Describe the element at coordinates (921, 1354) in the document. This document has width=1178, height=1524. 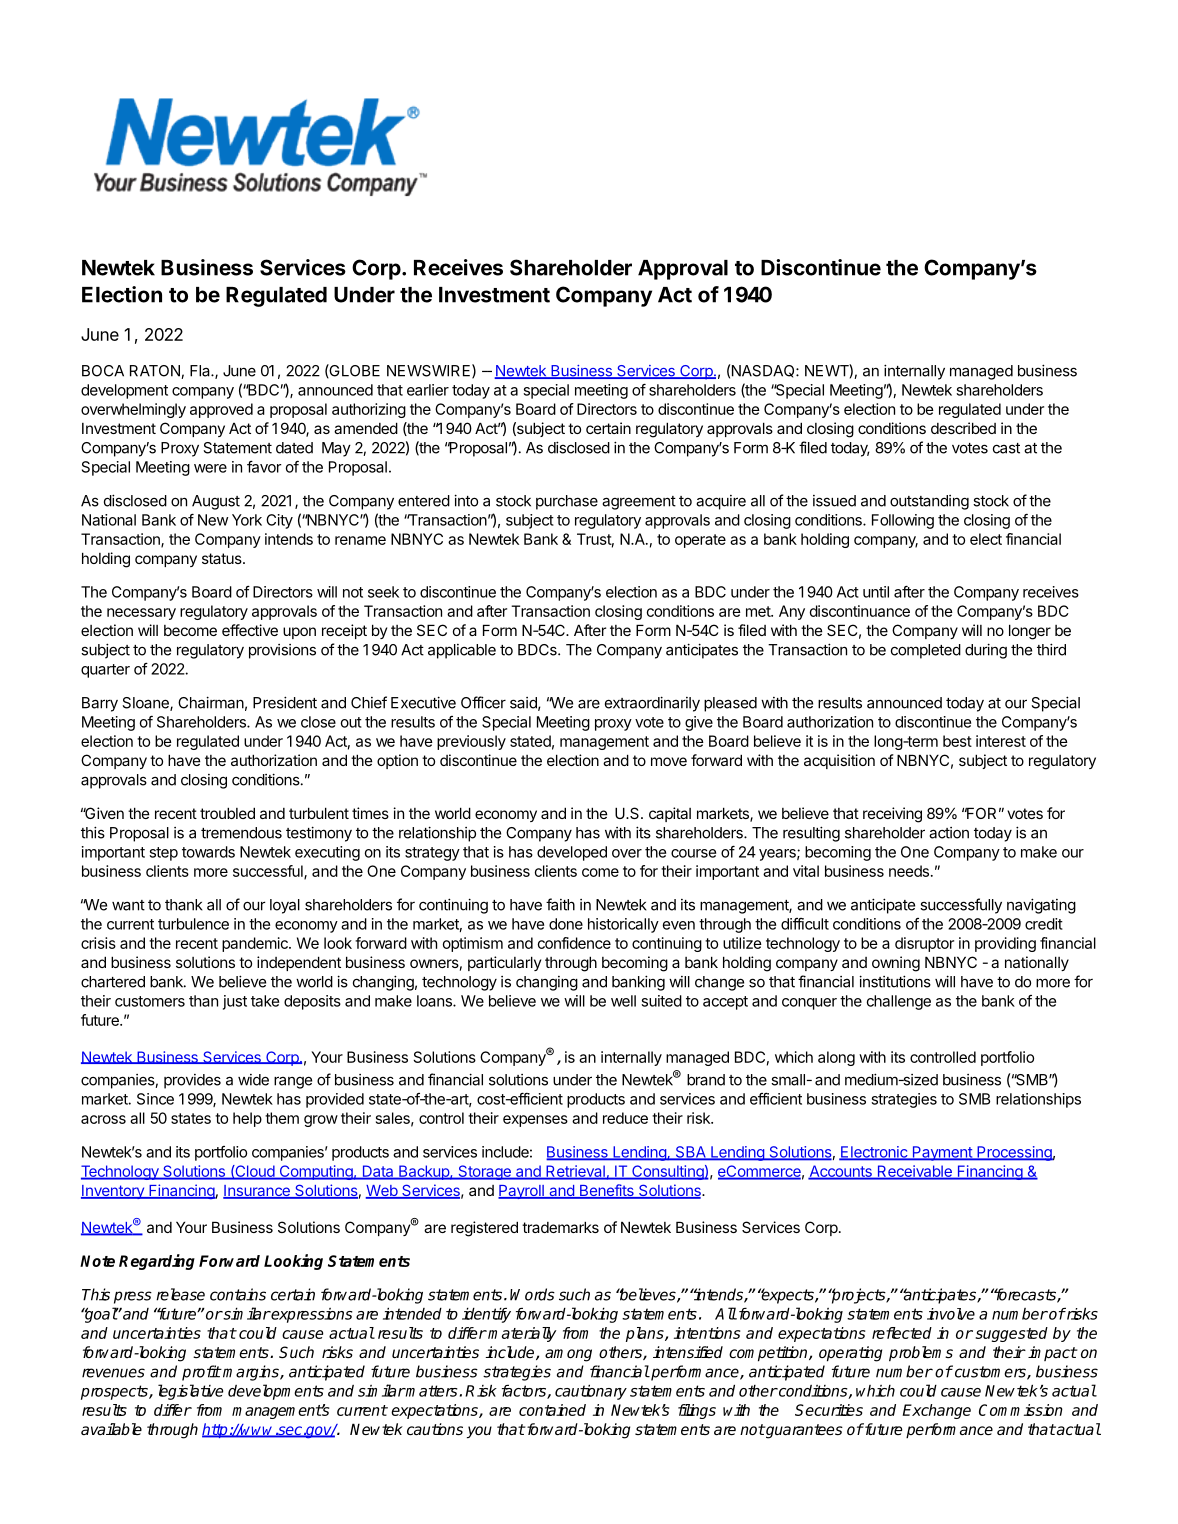
I see `problems` at that location.
